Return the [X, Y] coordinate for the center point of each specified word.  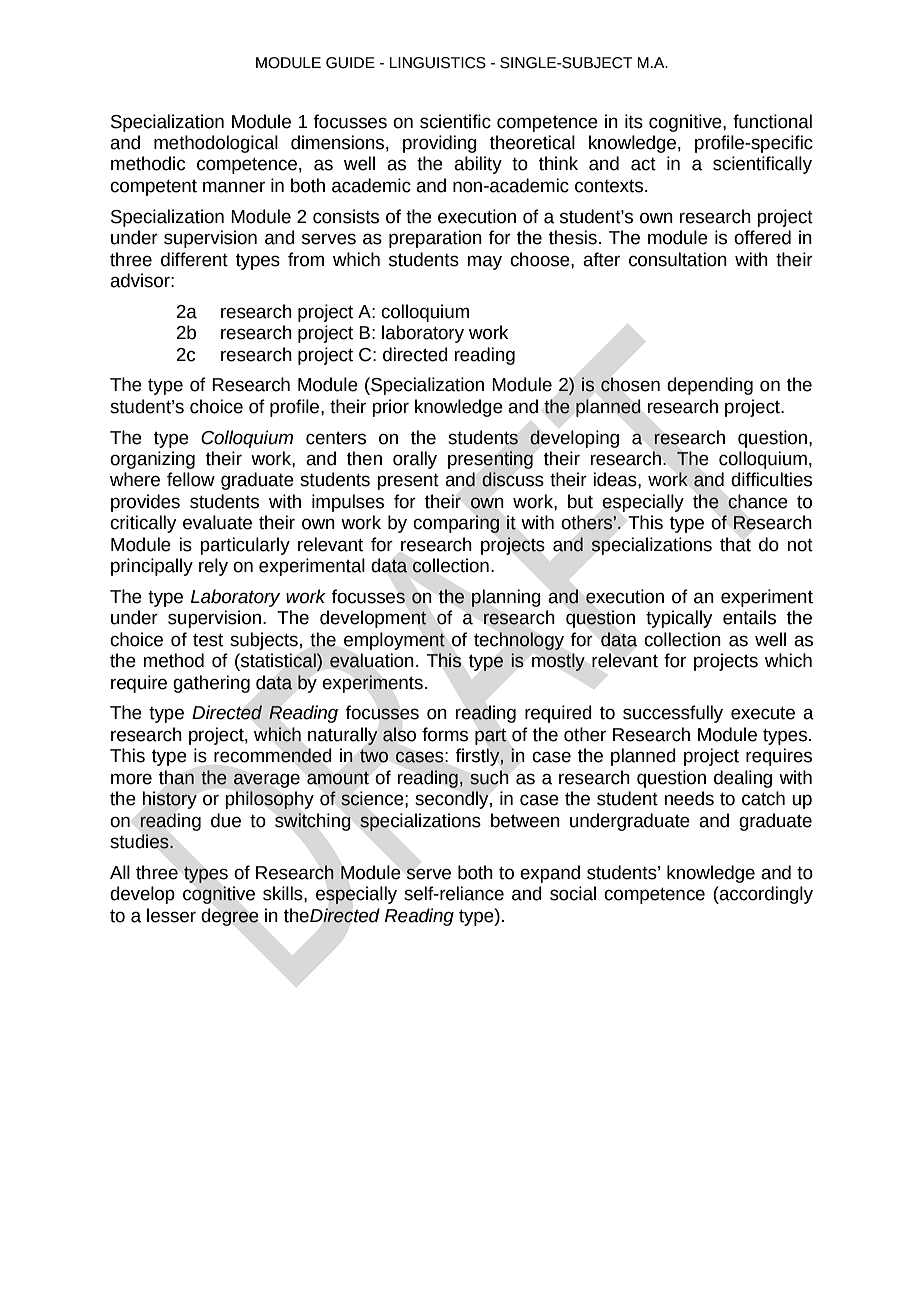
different [194, 259]
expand [550, 874]
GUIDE [350, 63]
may [485, 262]
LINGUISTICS [437, 63]
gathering [211, 684]
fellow [191, 479]
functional [772, 121]
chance [758, 501]
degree [230, 917]
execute [763, 713]
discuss [513, 479]
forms [445, 734]
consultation [678, 259]
